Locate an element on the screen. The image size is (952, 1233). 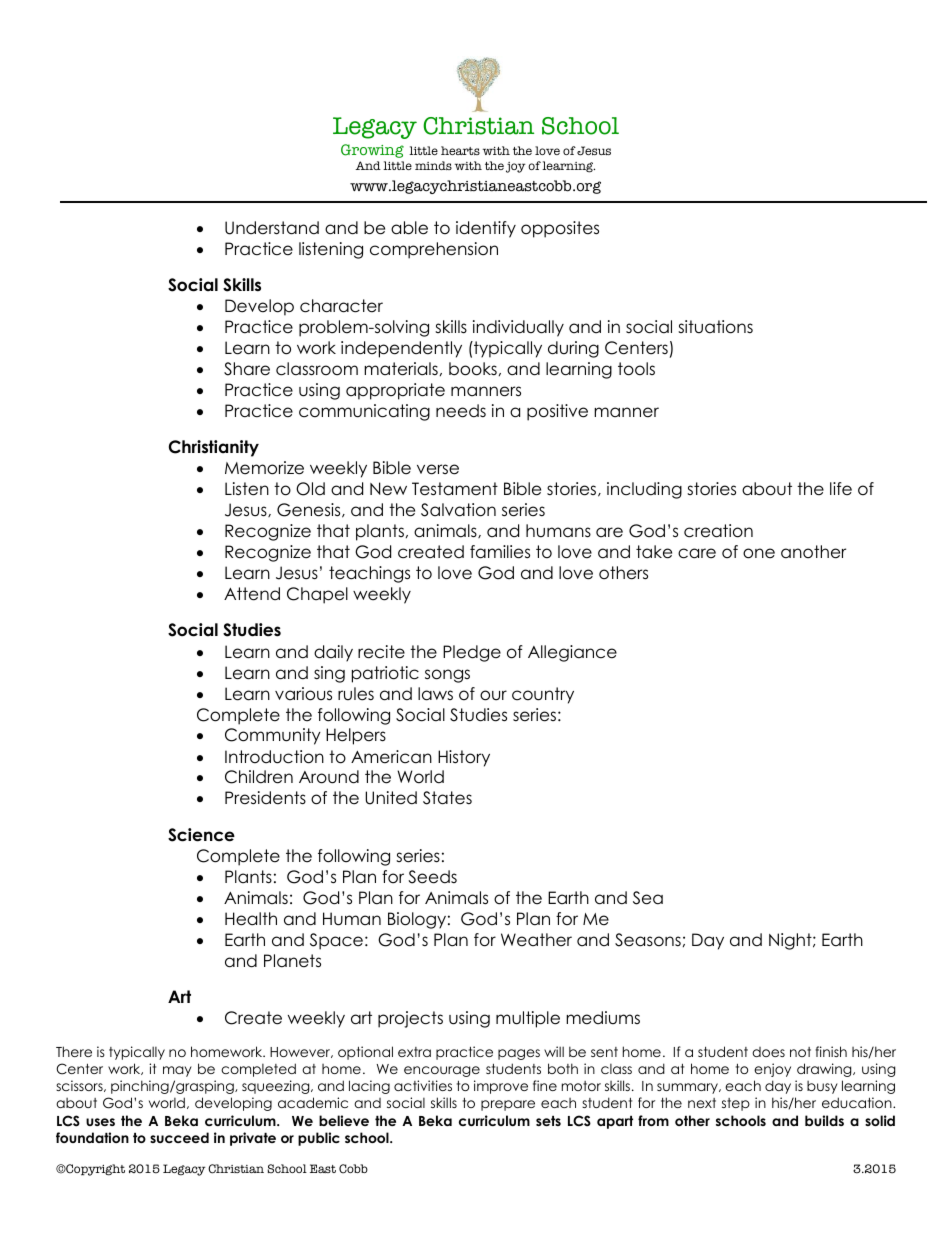
Share is located at coordinates (247, 369).
